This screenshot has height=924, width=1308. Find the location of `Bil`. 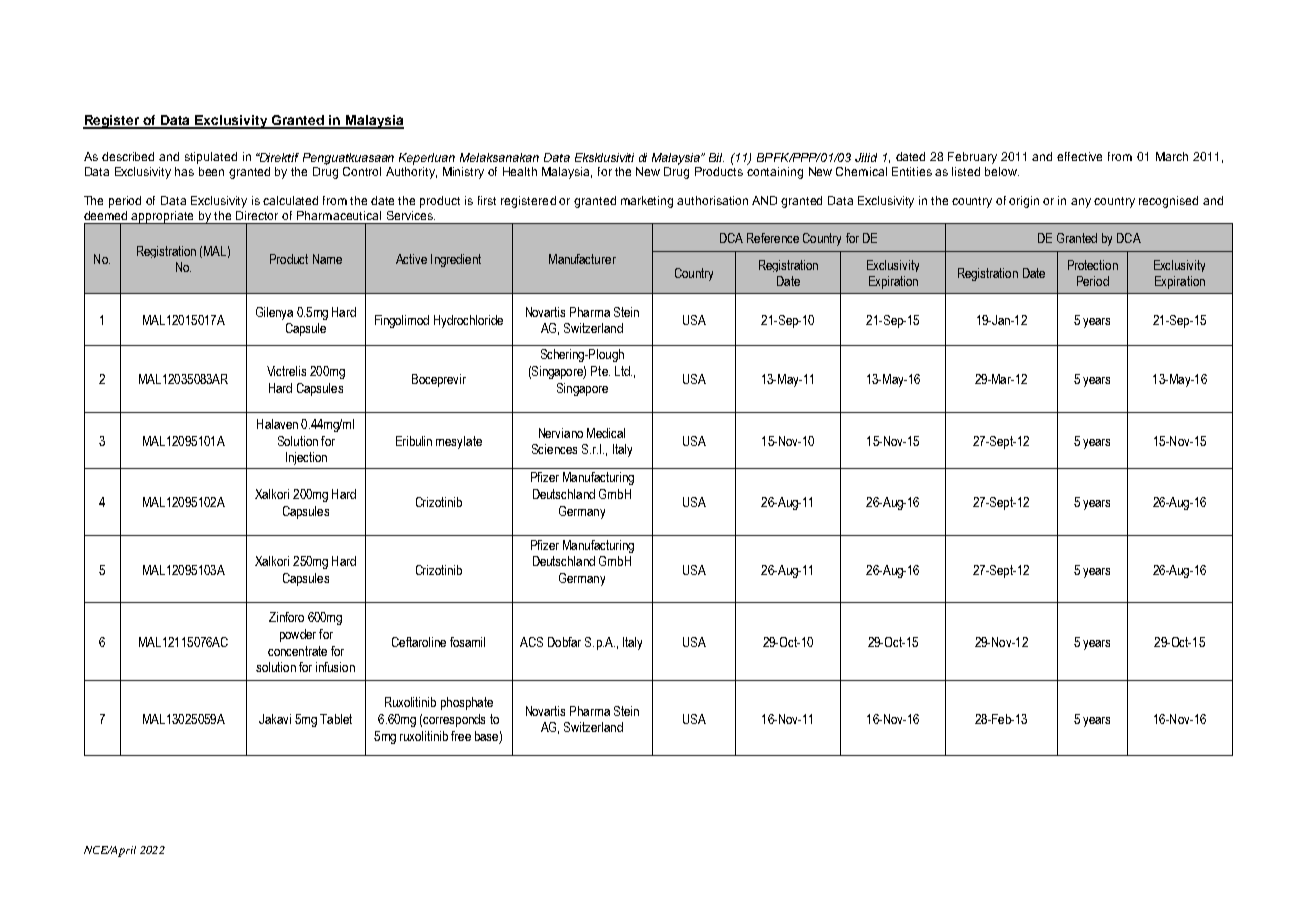

Bil is located at coordinates (716, 157).
